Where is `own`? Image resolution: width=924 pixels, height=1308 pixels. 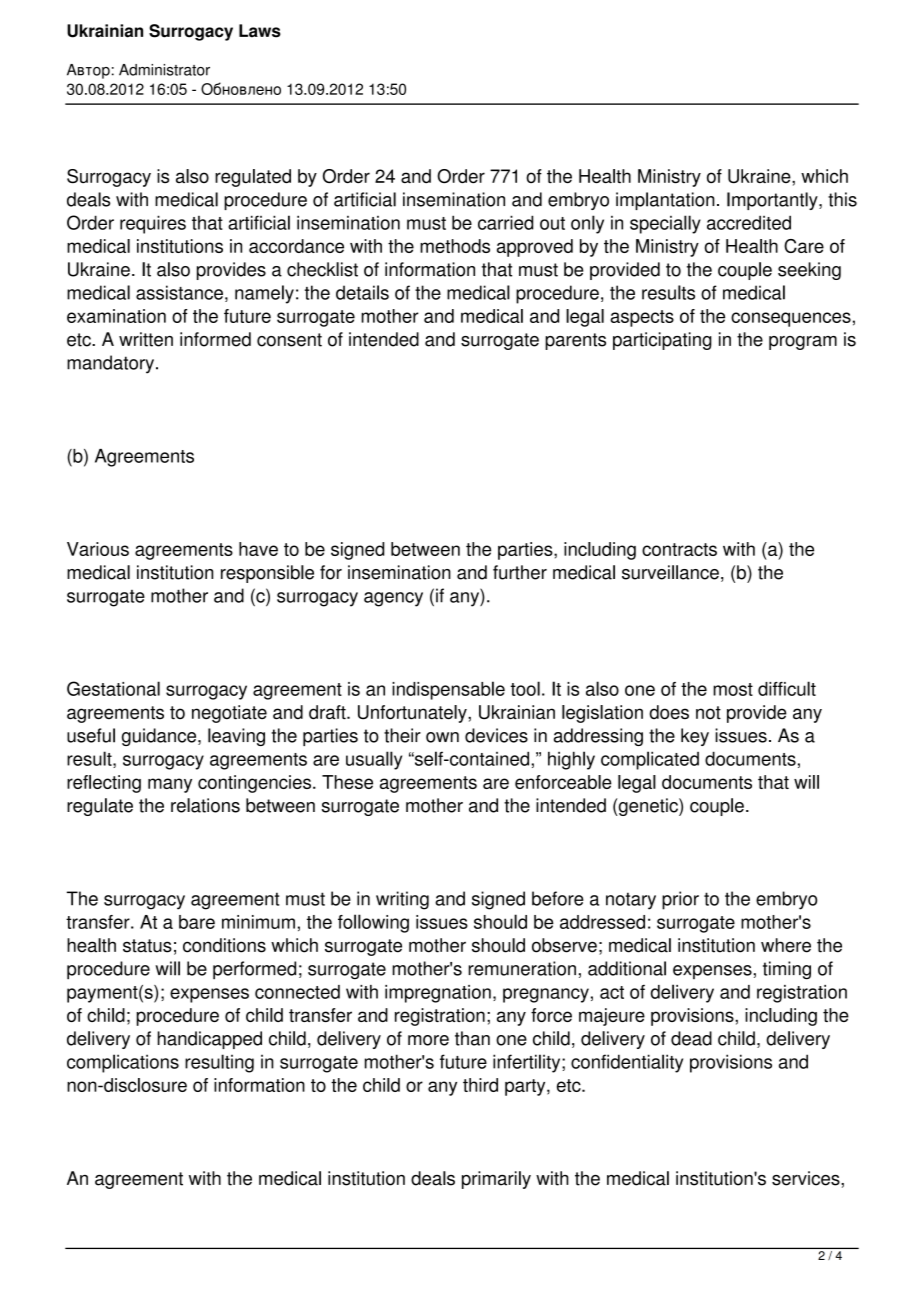
own is located at coordinates (442, 737).
